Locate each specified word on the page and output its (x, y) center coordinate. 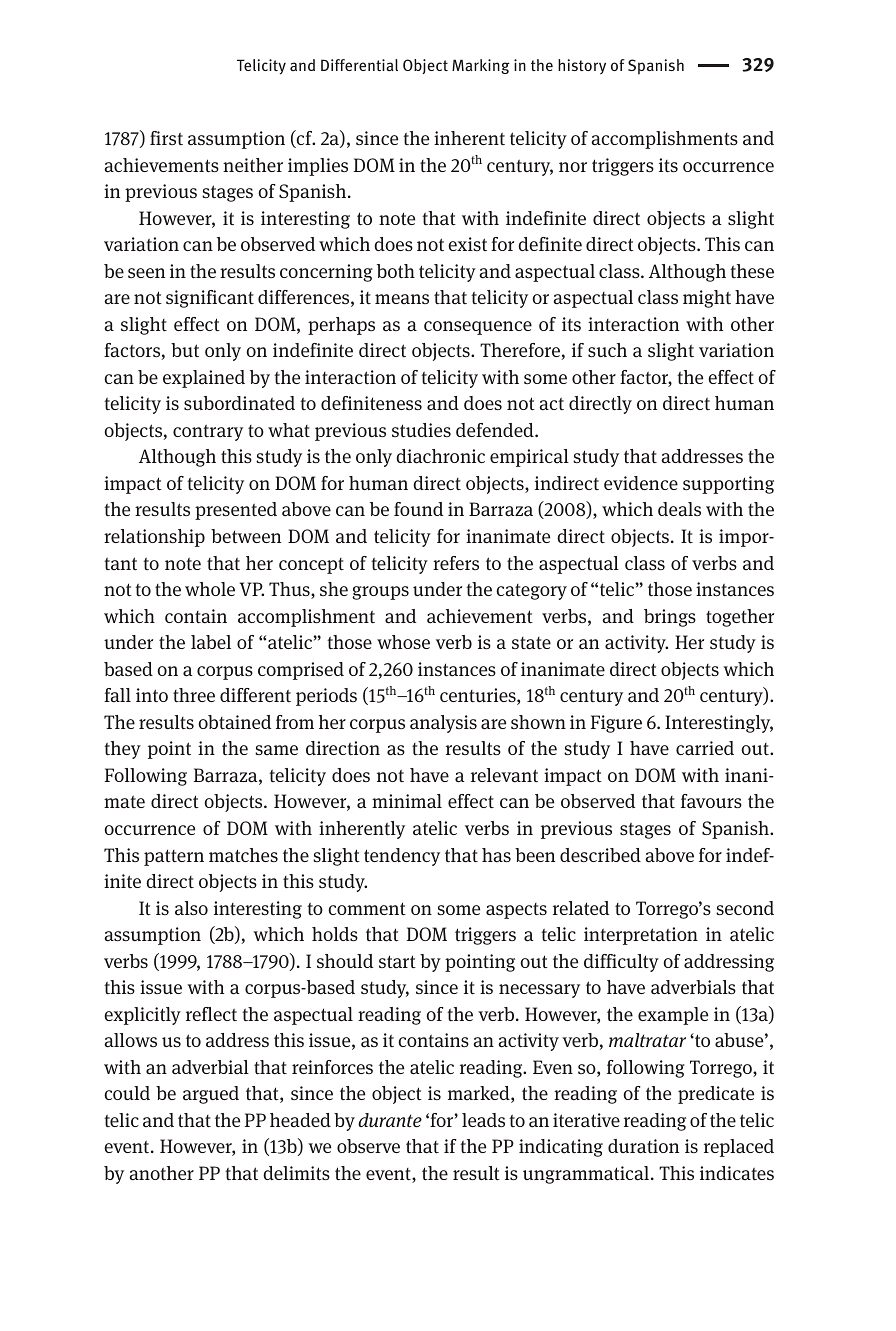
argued (211, 1095)
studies (421, 430)
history (582, 67)
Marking (481, 66)
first (166, 138)
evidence (641, 483)
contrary (208, 433)
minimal (407, 801)
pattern (174, 857)
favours (711, 801)
